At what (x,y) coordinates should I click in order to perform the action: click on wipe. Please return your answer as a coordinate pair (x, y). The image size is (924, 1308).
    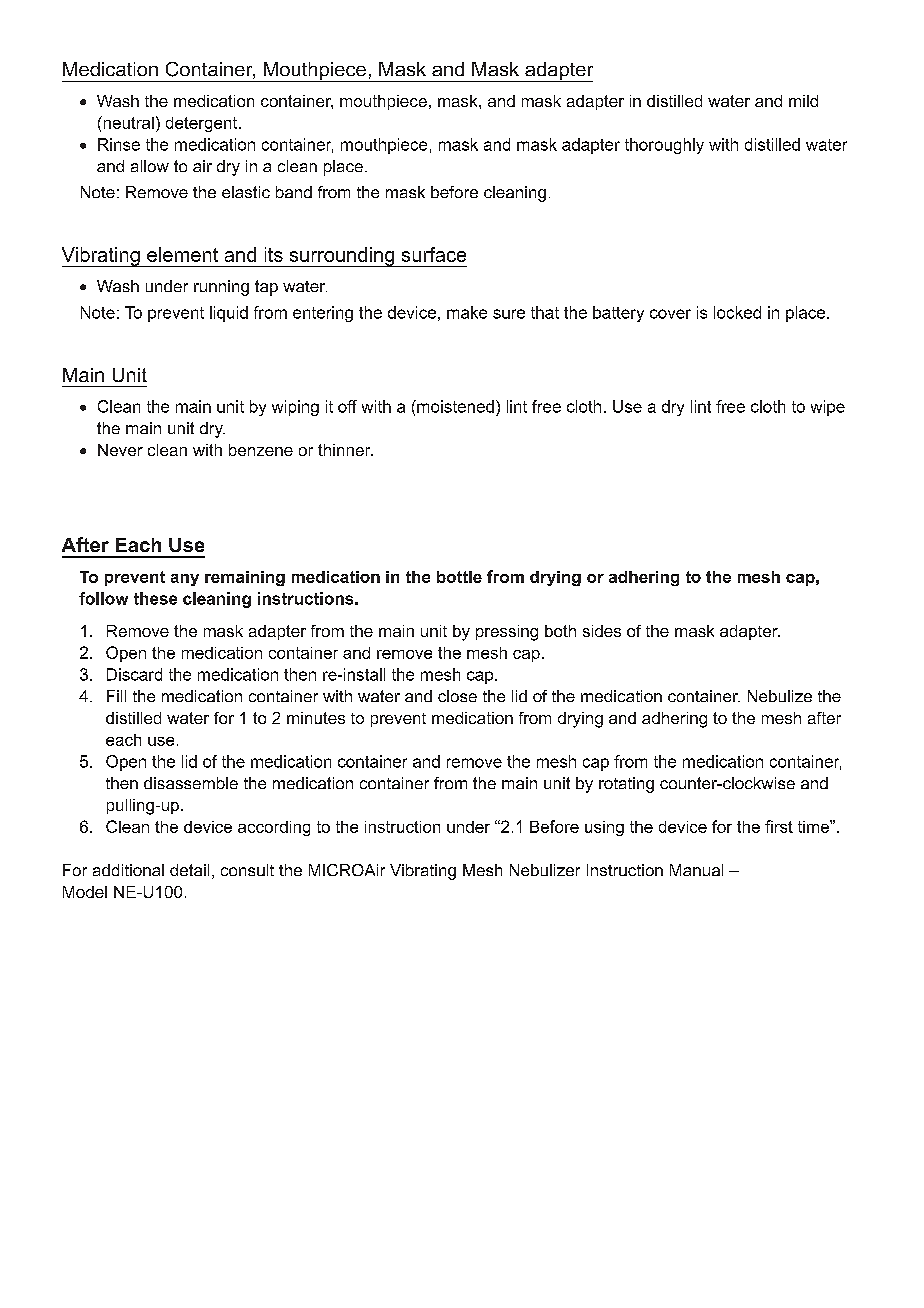
    Looking at the image, I should click on (828, 408).
